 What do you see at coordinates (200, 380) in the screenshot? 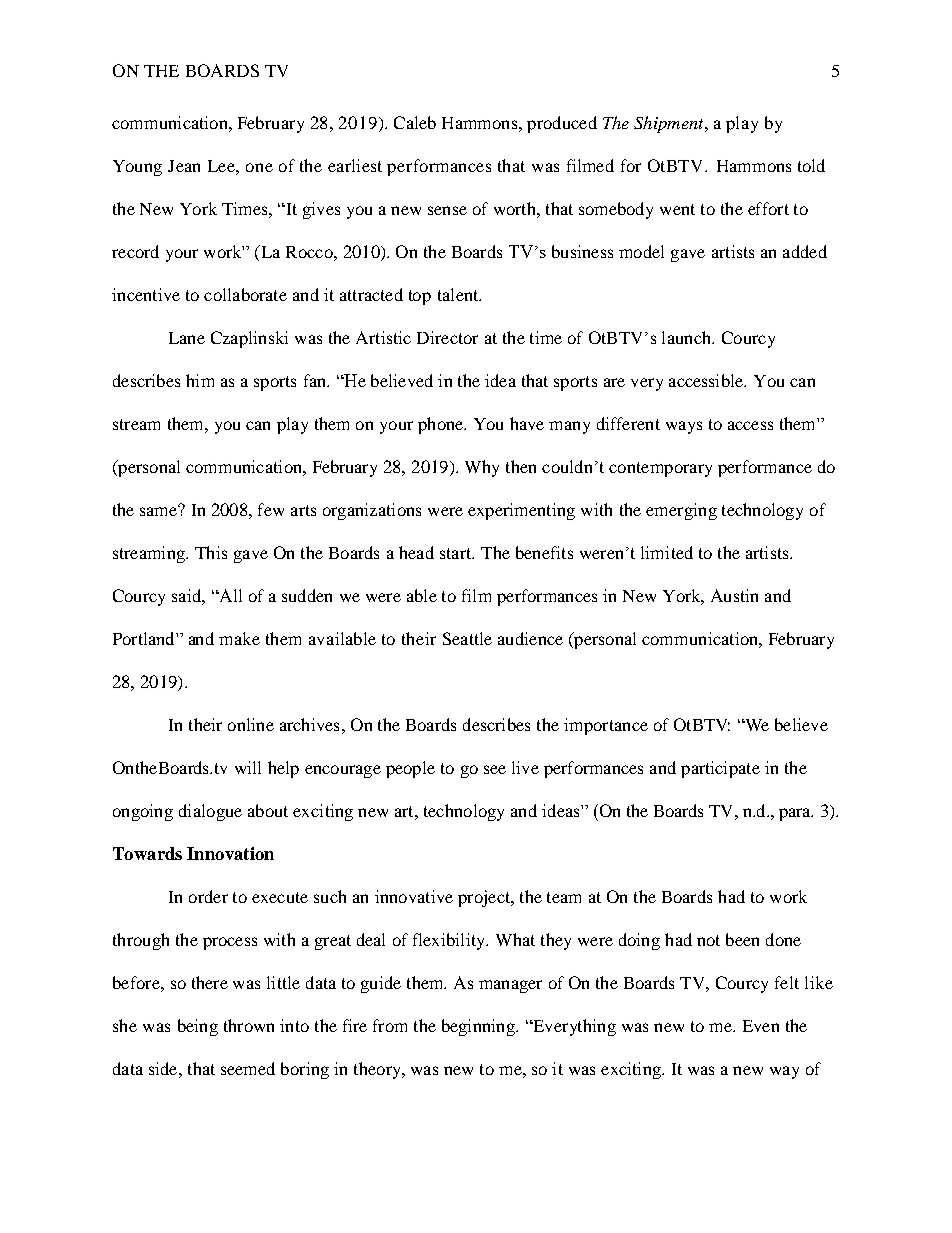
I see `him` at bounding box center [200, 380].
